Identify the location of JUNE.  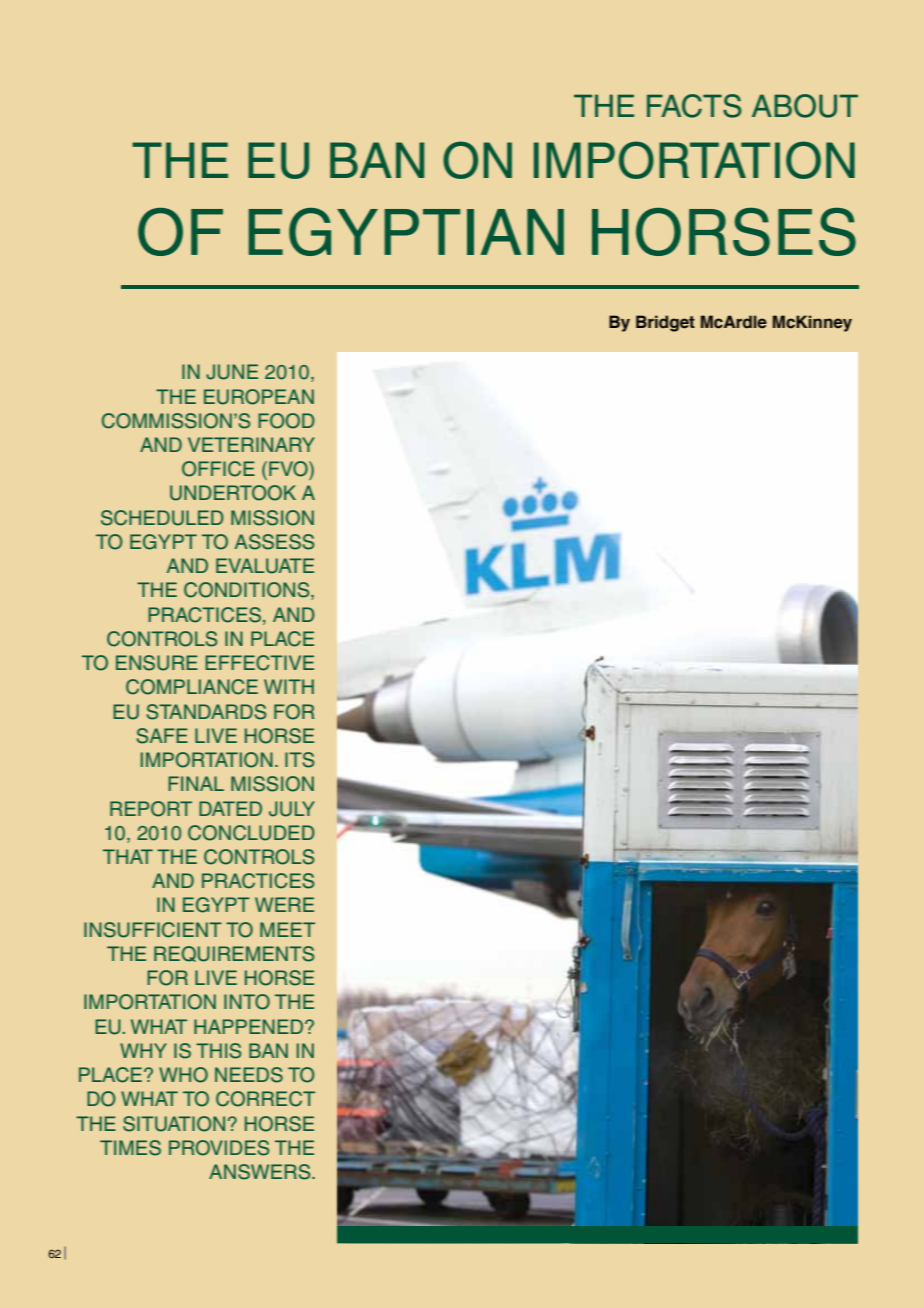
(232, 372).
